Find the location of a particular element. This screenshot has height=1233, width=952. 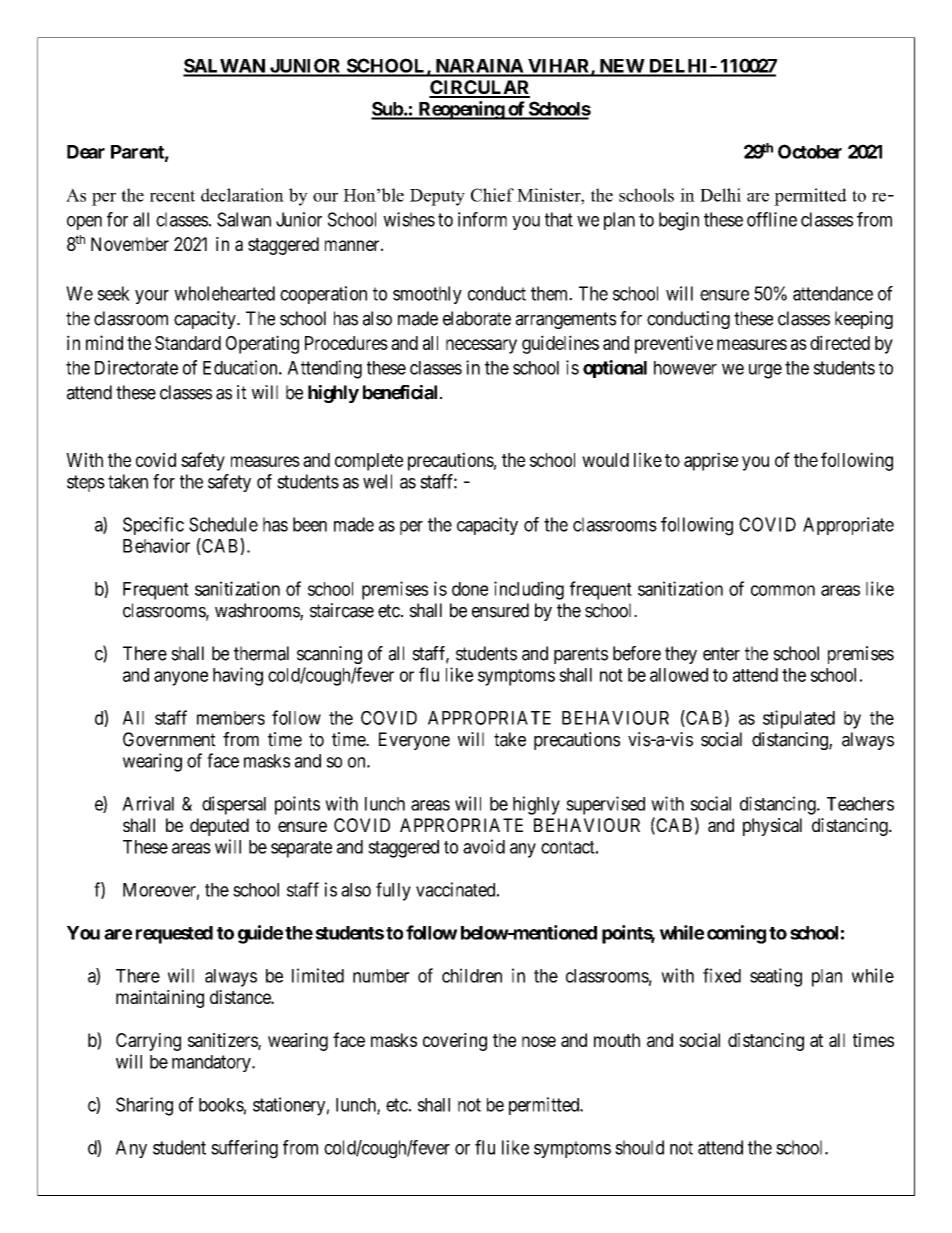

avoid is located at coordinates (484, 846).
